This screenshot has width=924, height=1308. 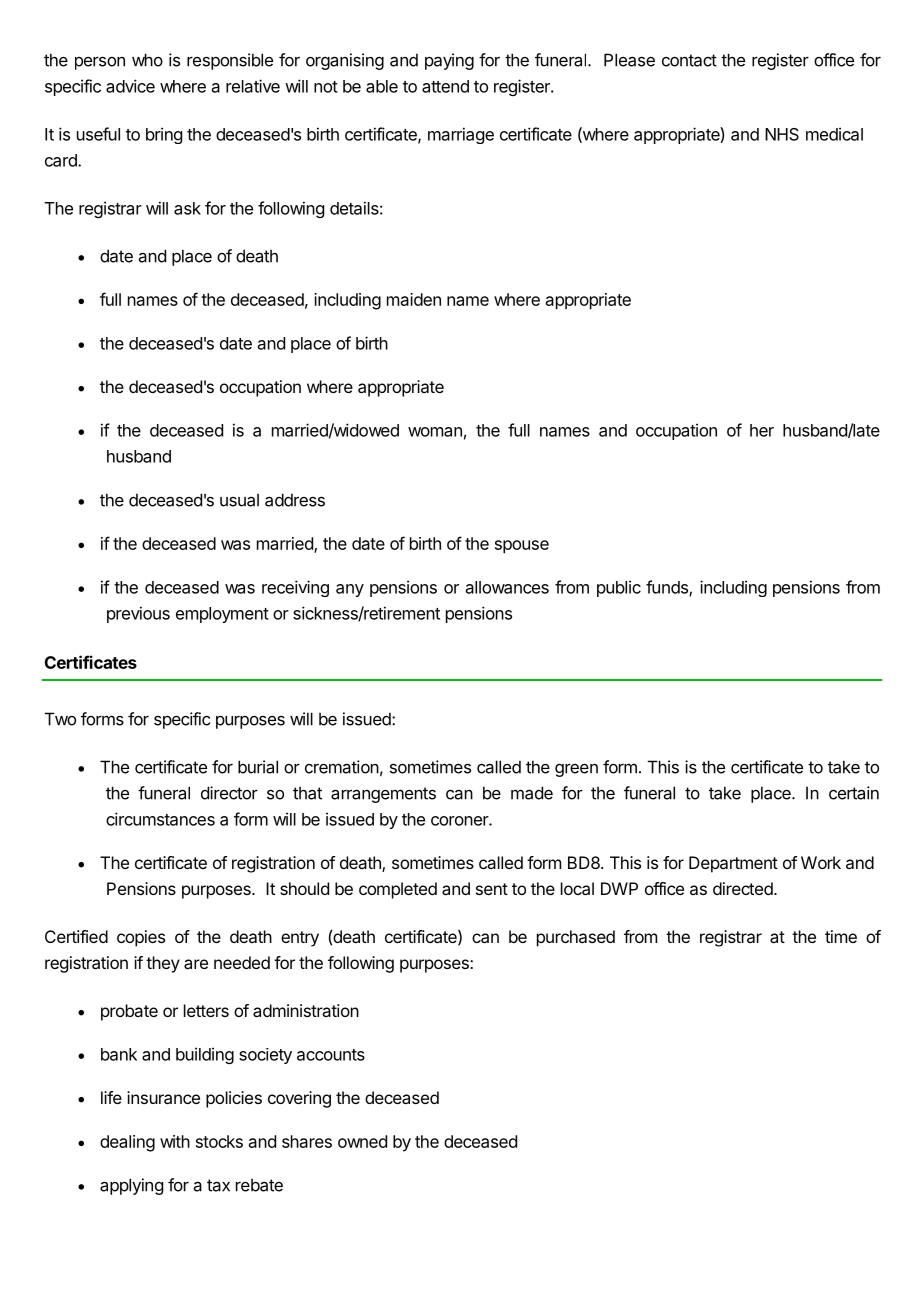 What do you see at coordinates (130, 86) in the screenshot?
I see `advice` at bounding box center [130, 86].
